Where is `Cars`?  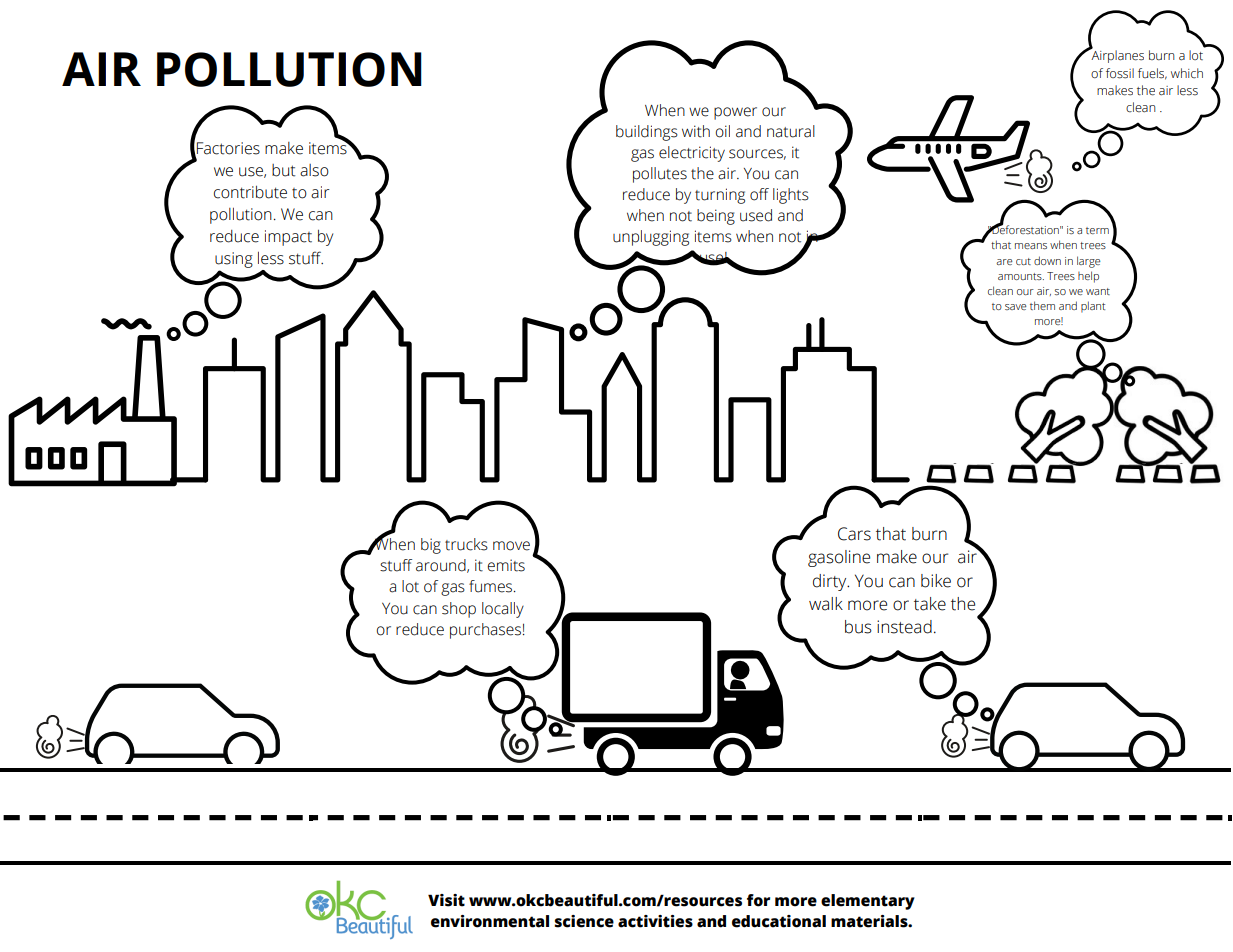
Cars is located at coordinates (854, 534).
